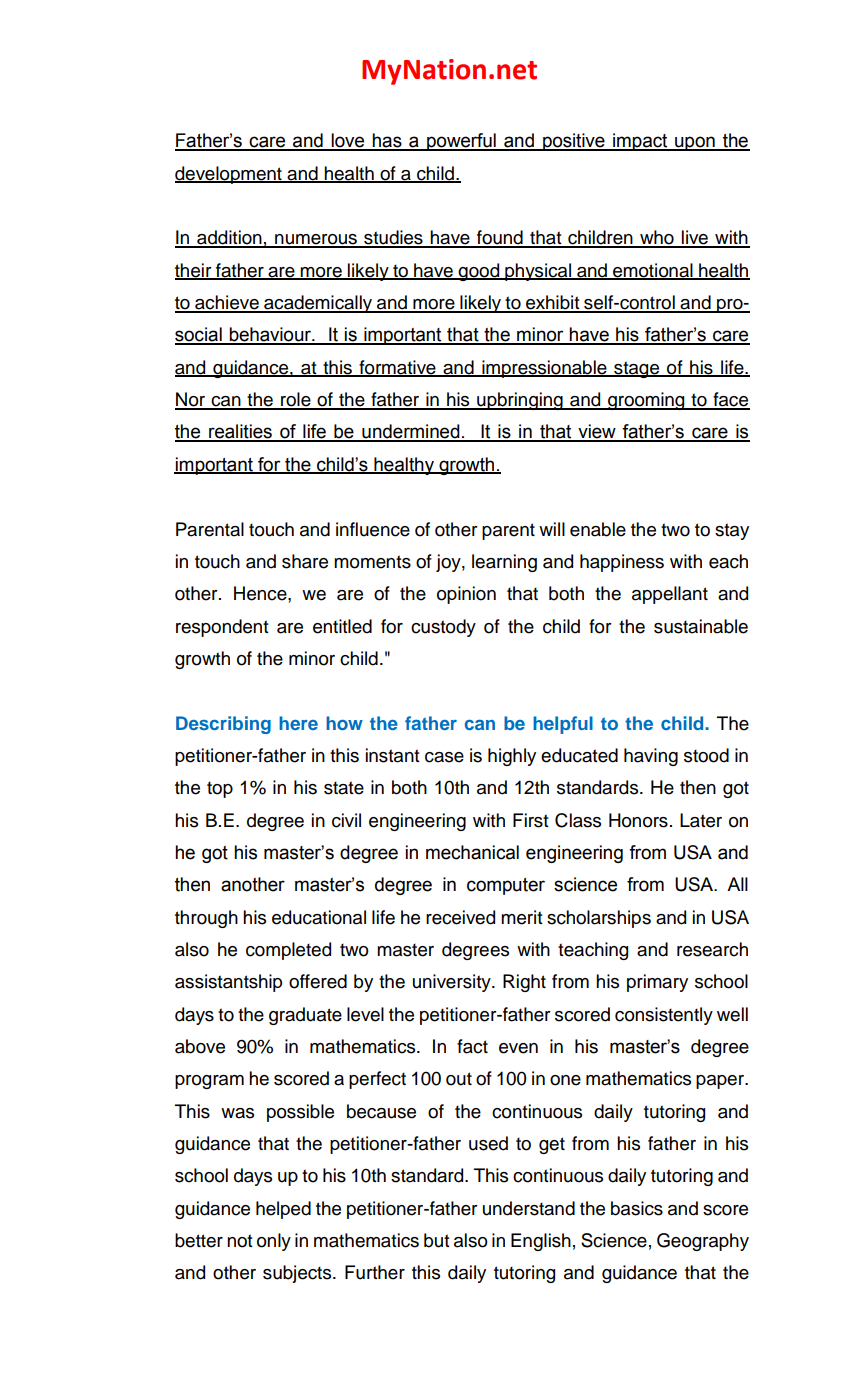 This page has width=849, height=1400. Describe the element at coordinates (695, 143) in the page. I see `upon` at that location.
